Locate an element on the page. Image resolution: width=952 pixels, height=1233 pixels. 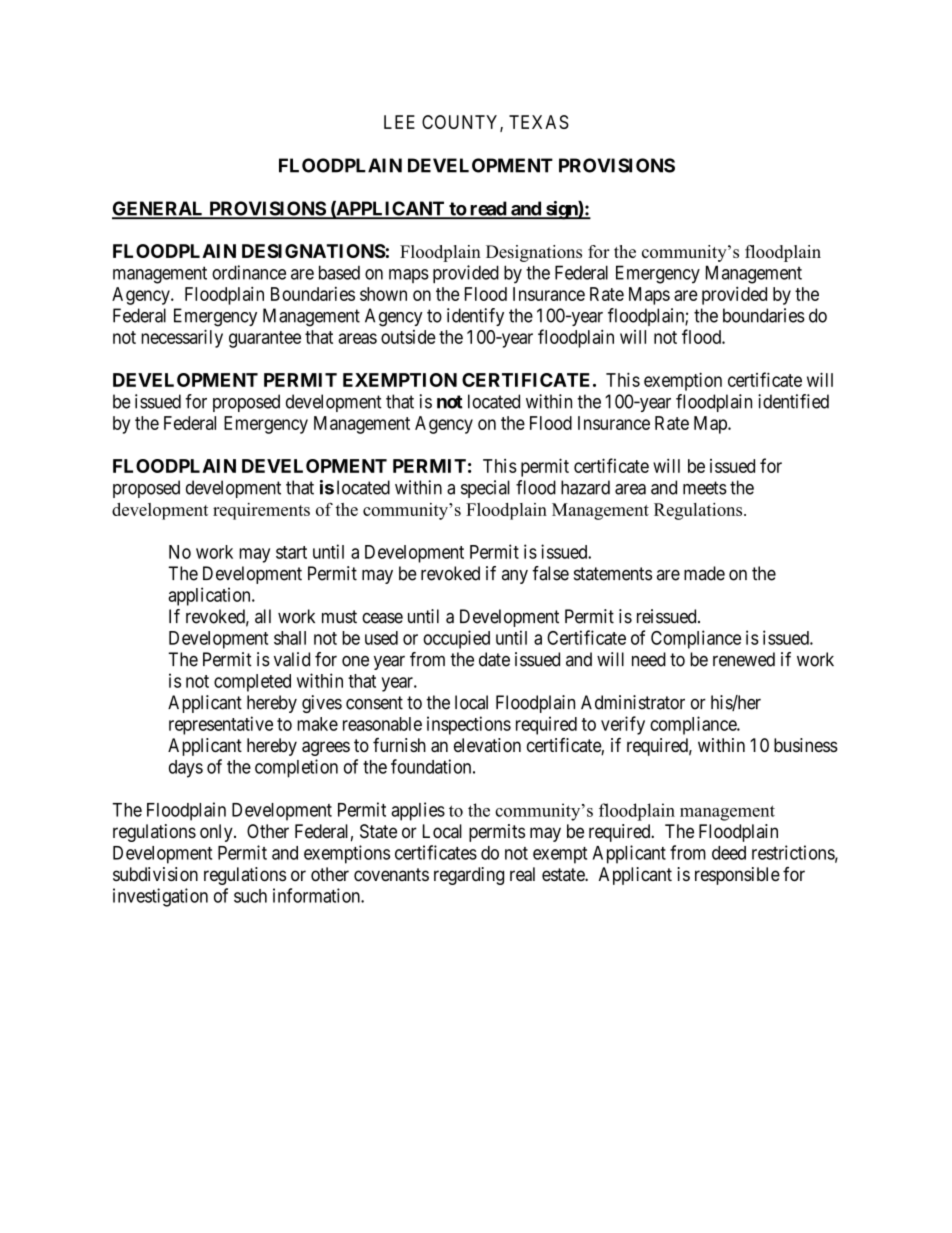
renewed is located at coordinates (744, 659).
